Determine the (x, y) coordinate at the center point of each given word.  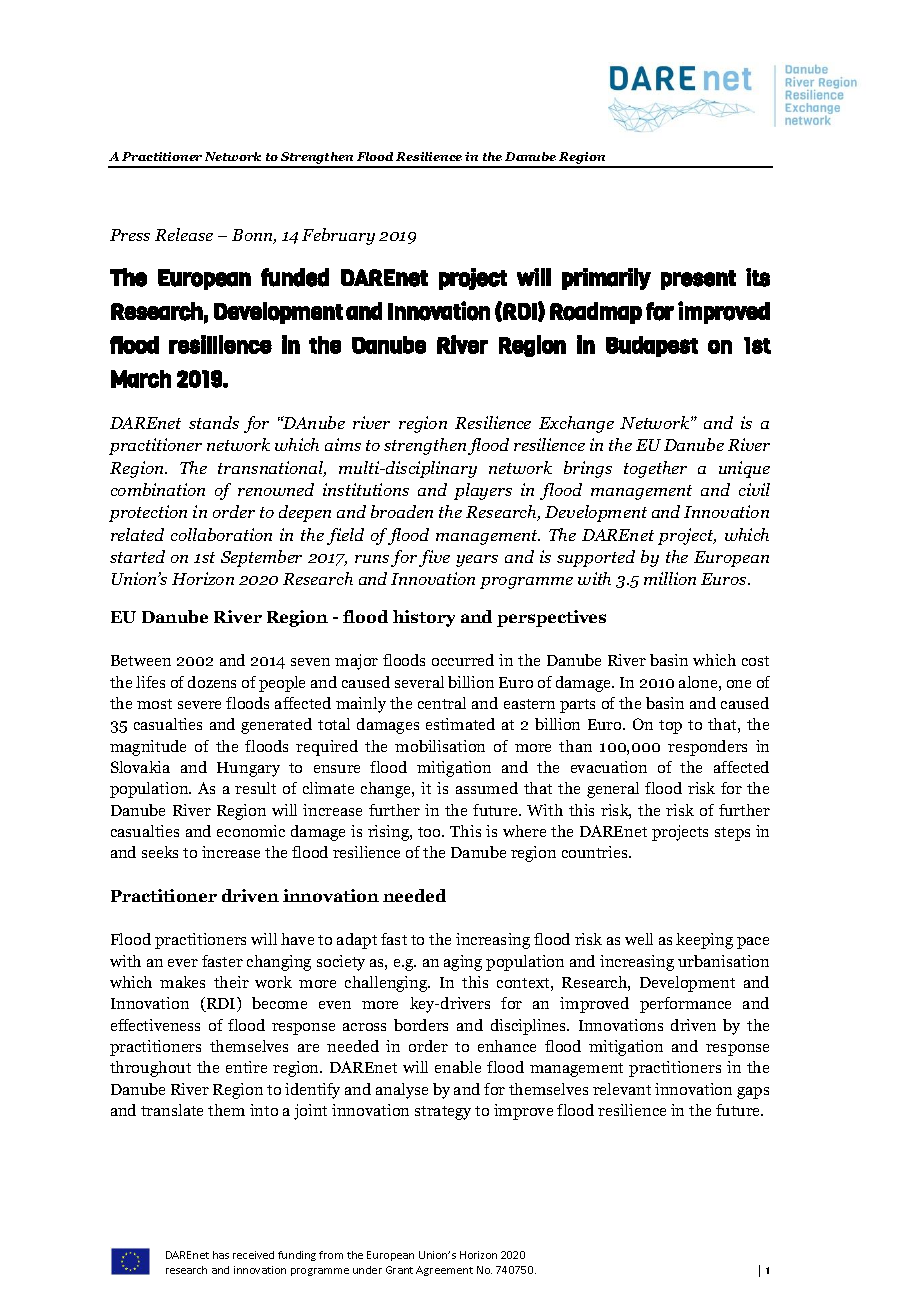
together (655, 469)
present (698, 280)
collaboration (221, 534)
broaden (402, 511)
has (221, 1255)
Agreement (444, 1271)
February (338, 236)
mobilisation (440, 746)
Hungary (248, 769)
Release (184, 234)
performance (685, 1005)
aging (463, 963)
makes (182, 982)
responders (707, 748)
